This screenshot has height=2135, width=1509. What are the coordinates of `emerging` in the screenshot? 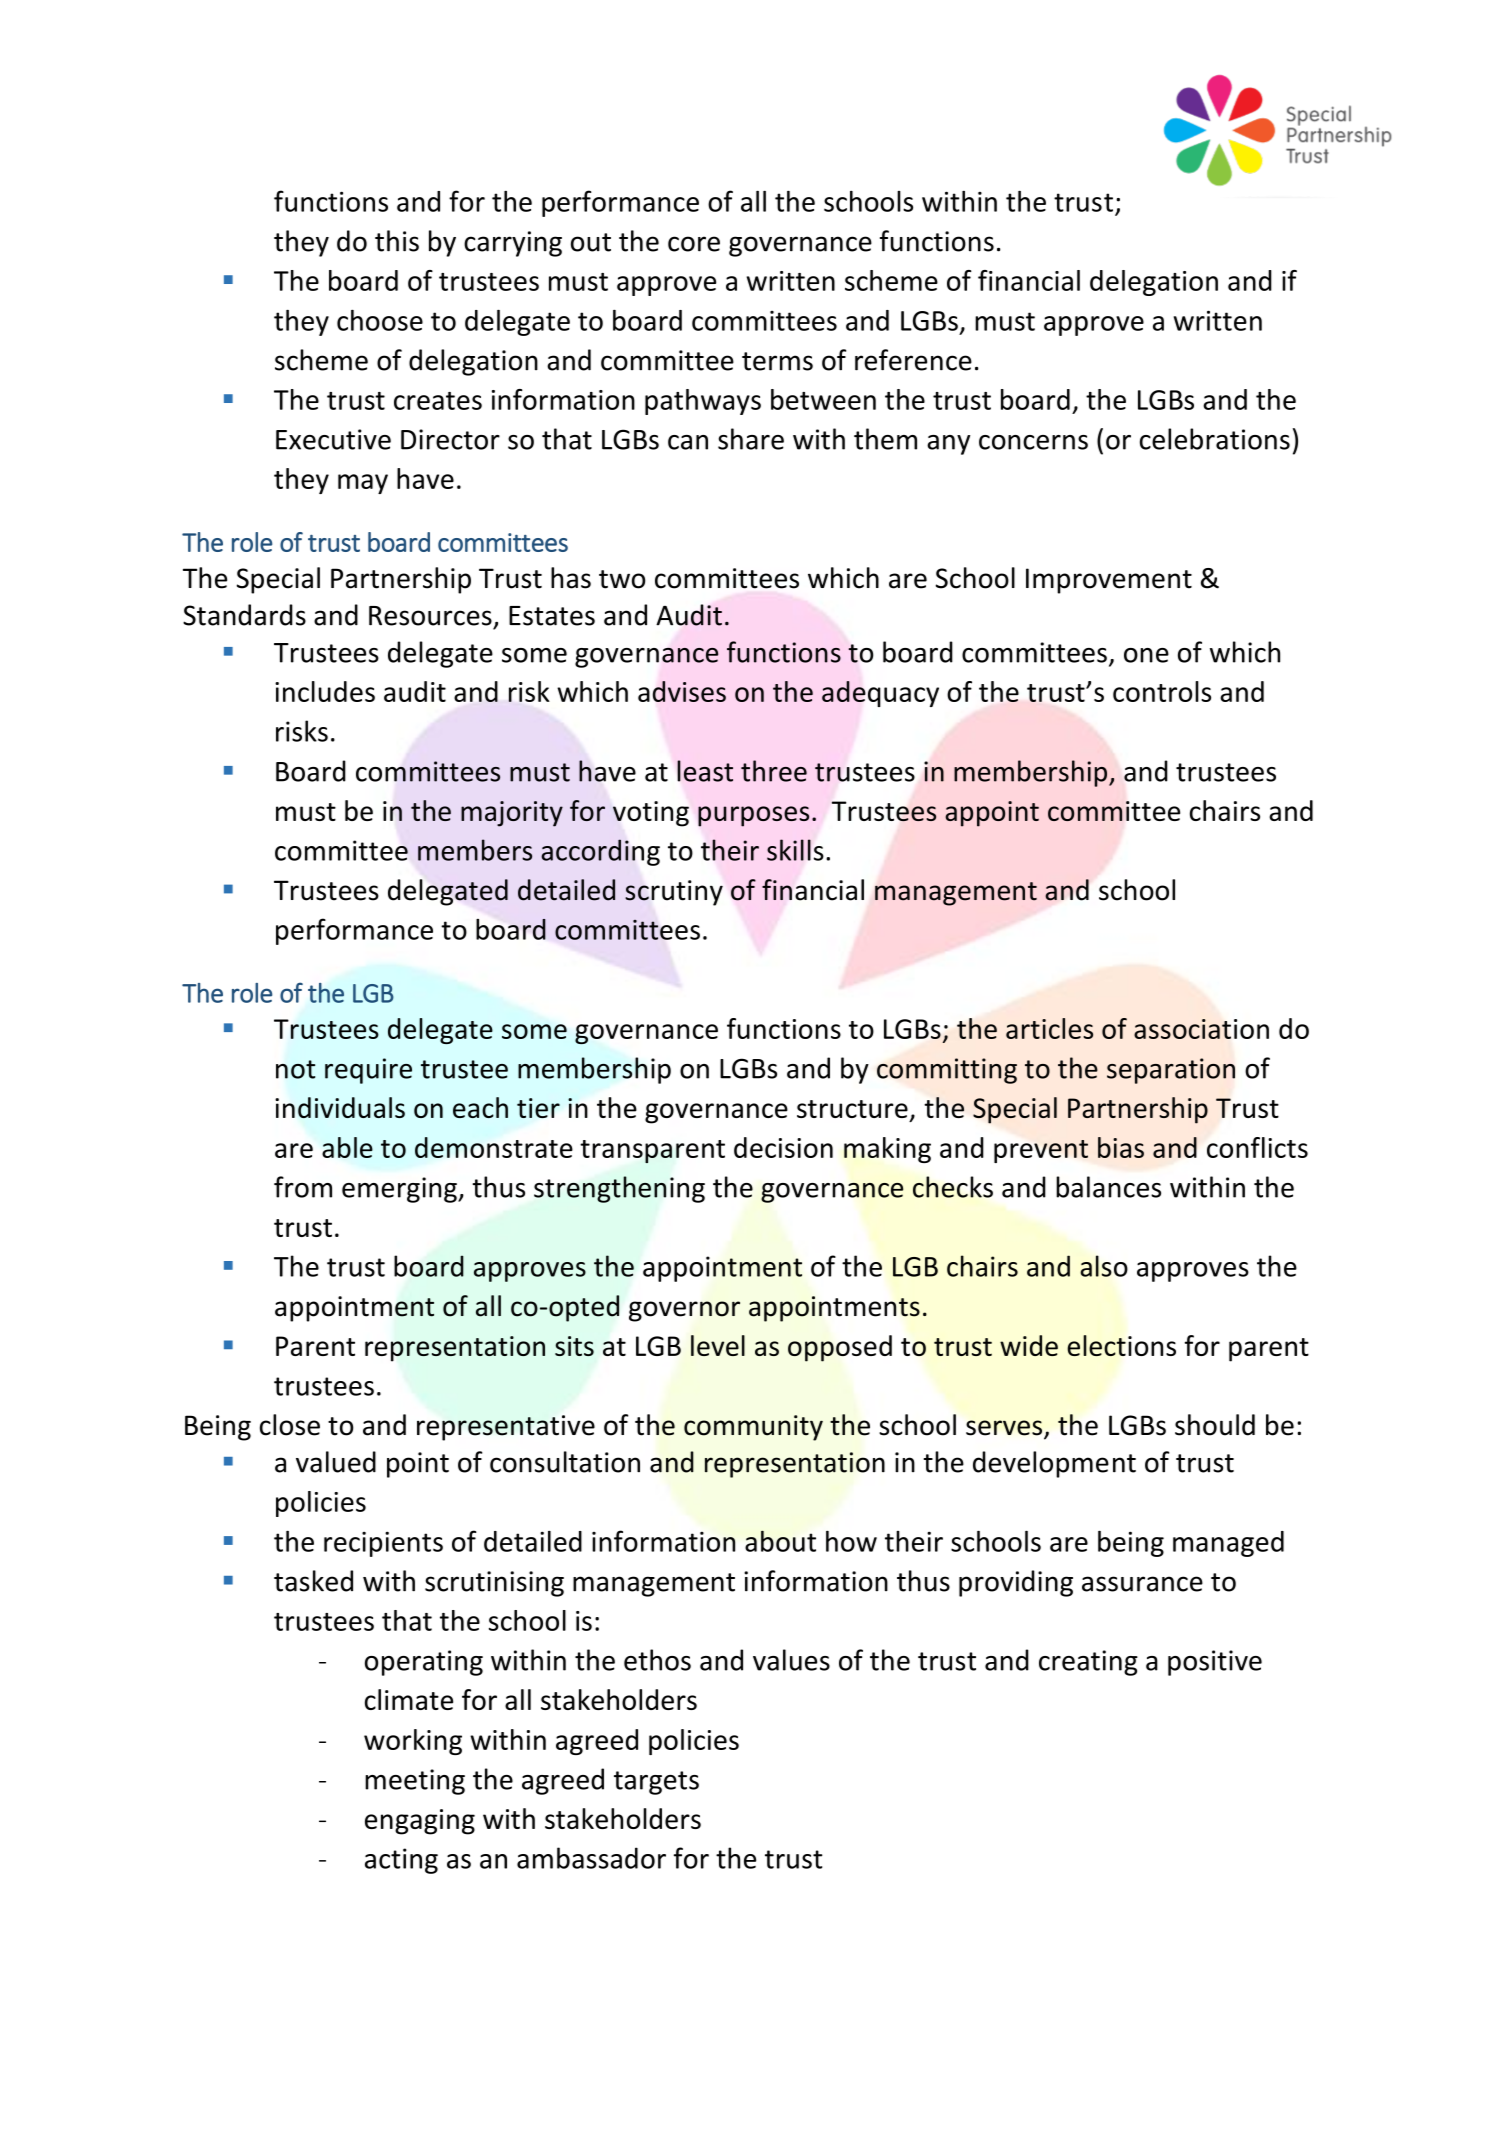 It's located at (400, 1190).
